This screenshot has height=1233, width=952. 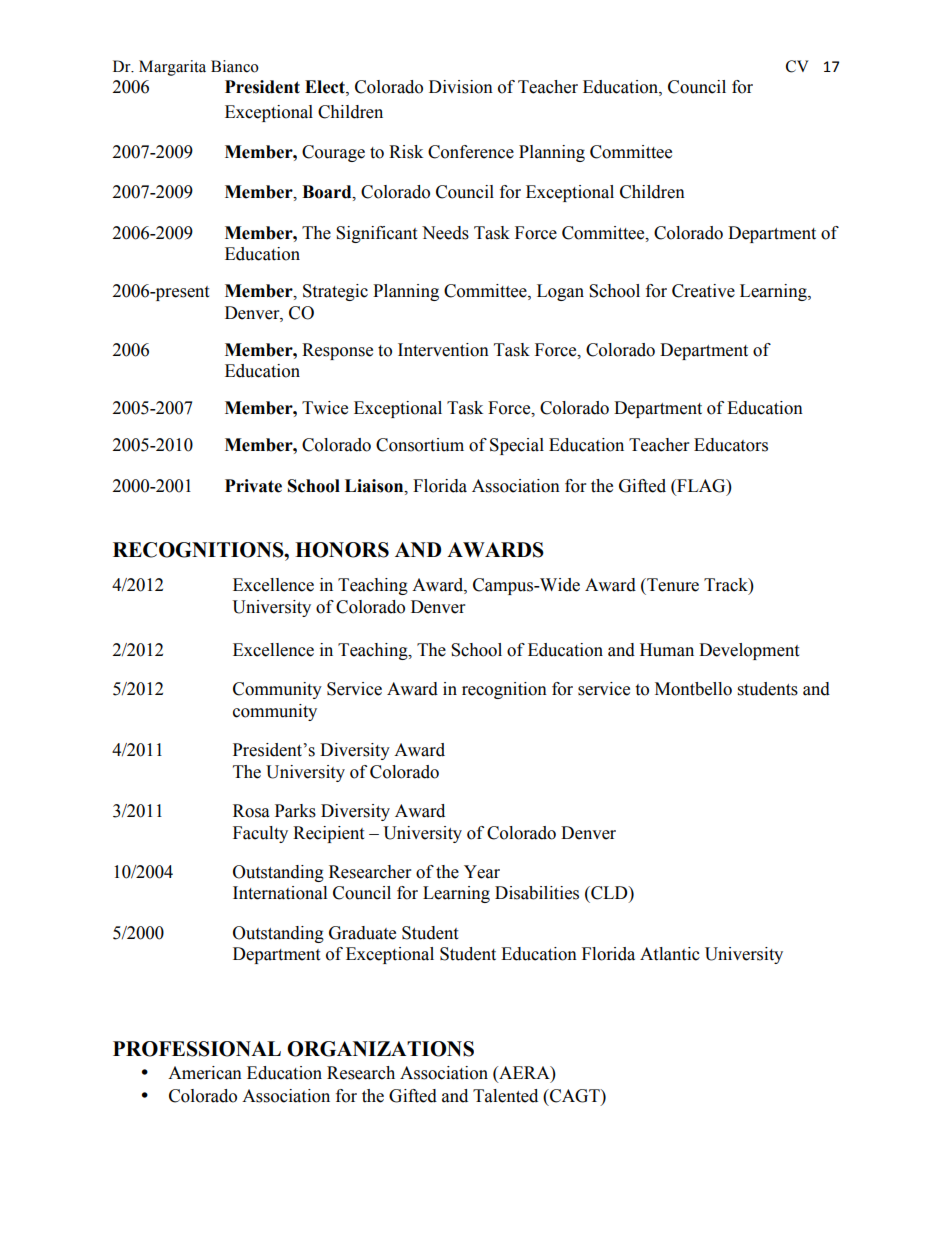 What do you see at coordinates (731, 445) in the screenshot?
I see `Educators` at bounding box center [731, 445].
